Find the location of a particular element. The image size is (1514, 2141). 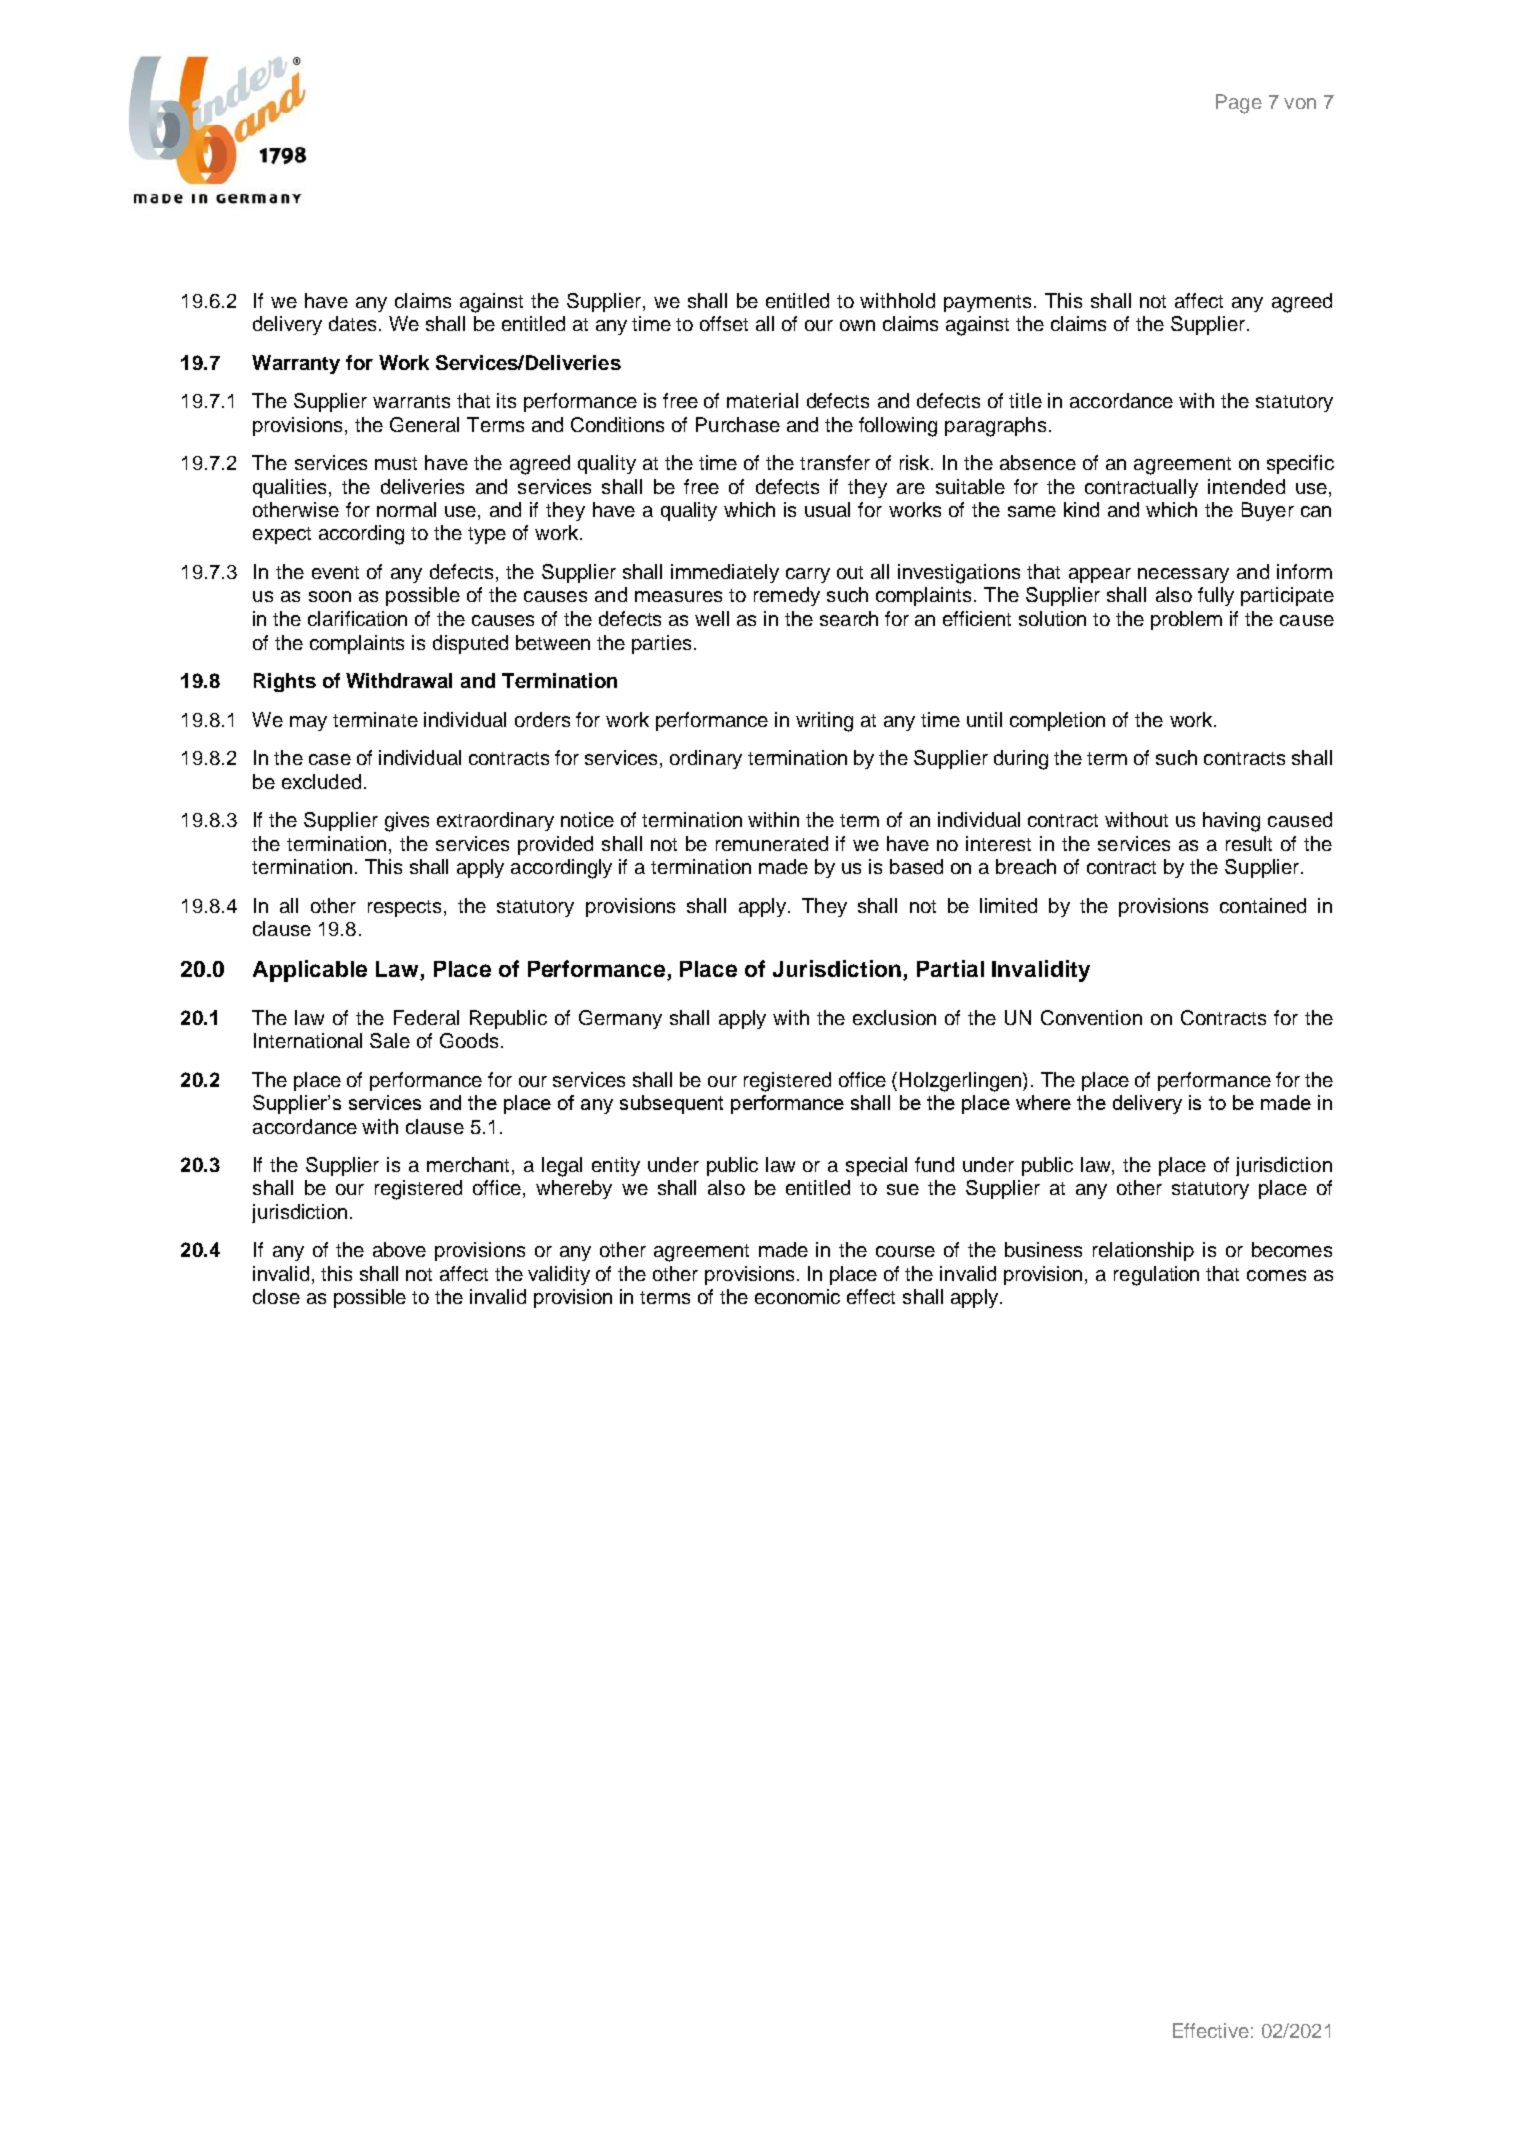

exclusion is located at coordinates (894, 1017).
